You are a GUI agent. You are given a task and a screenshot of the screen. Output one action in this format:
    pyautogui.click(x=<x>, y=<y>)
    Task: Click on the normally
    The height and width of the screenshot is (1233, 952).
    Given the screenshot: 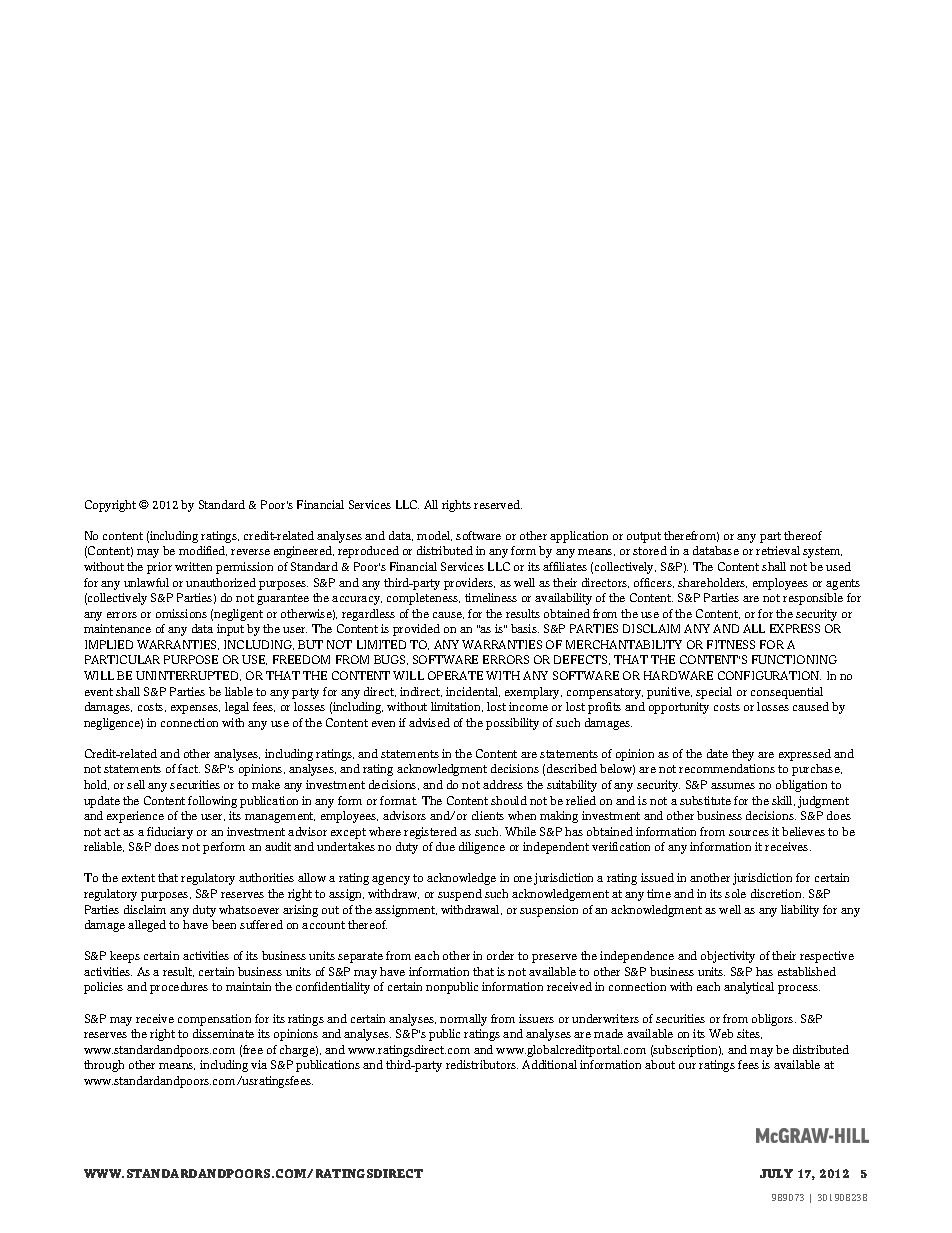 What is the action you would take?
    pyautogui.click(x=463, y=1020)
